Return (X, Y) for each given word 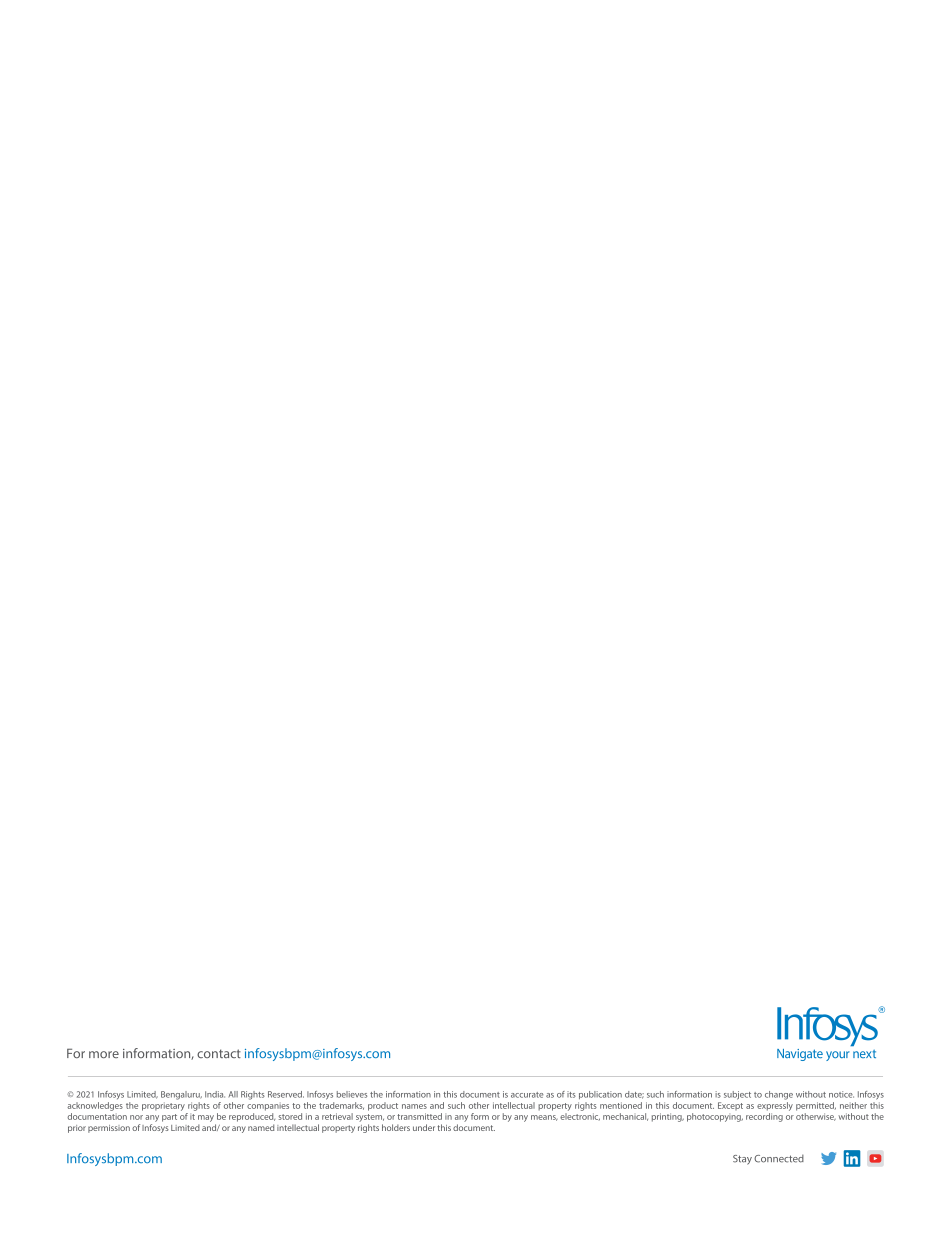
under (424, 1127)
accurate (527, 1095)
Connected (779, 1158)
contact (219, 1053)
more (104, 1054)
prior (77, 1129)
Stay (742, 1160)
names (414, 1106)
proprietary (163, 1106)
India (215, 1094)
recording (764, 1117)
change (779, 1095)
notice (841, 1094)
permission (109, 1129)
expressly (775, 1106)
